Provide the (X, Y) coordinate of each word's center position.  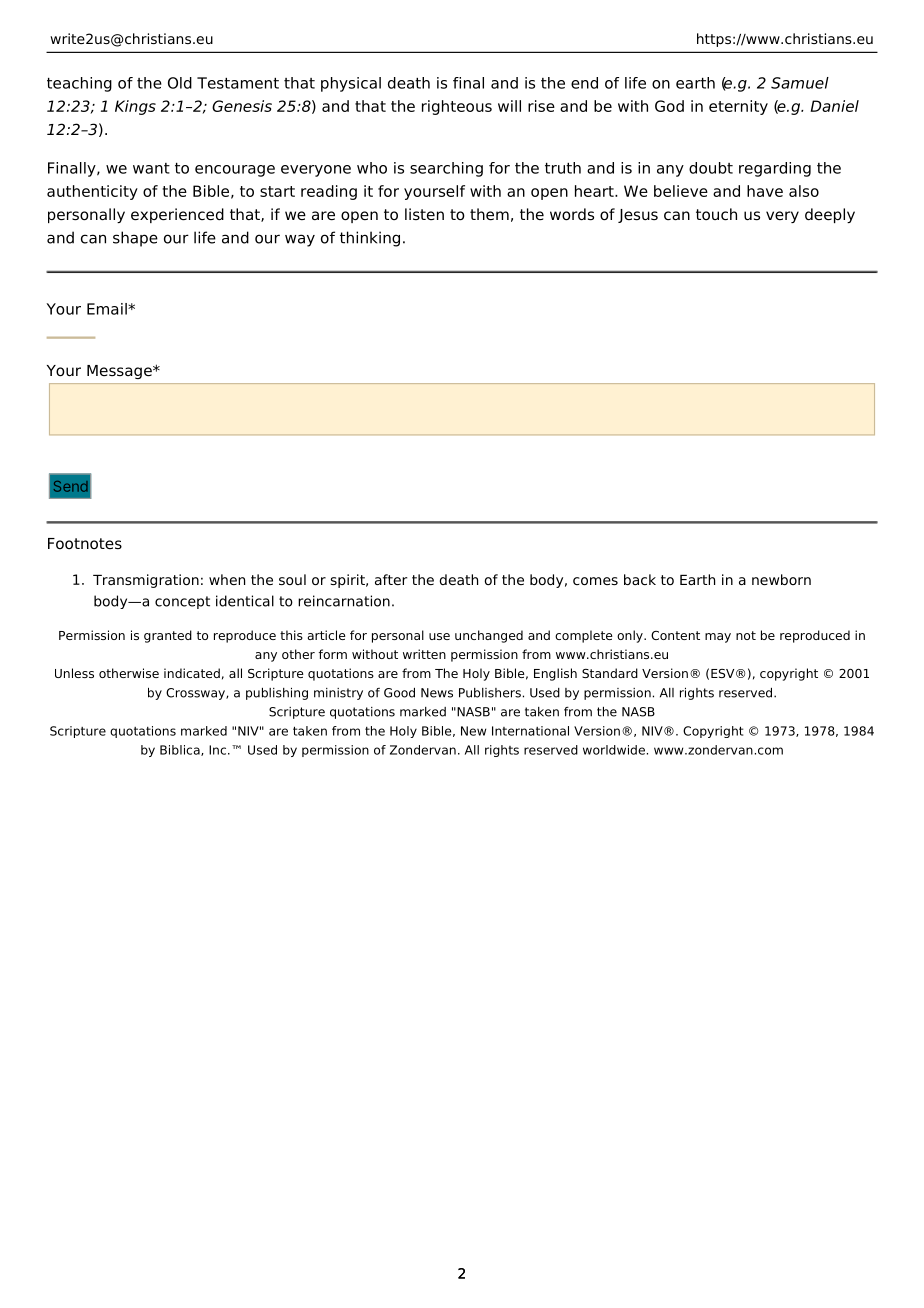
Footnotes (85, 543)
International (530, 731)
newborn (781, 579)
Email (108, 309)
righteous (457, 107)
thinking (370, 239)
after (391, 579)
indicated (192, 673)
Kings (135, 107)
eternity (738, 107)
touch (716, 214)
